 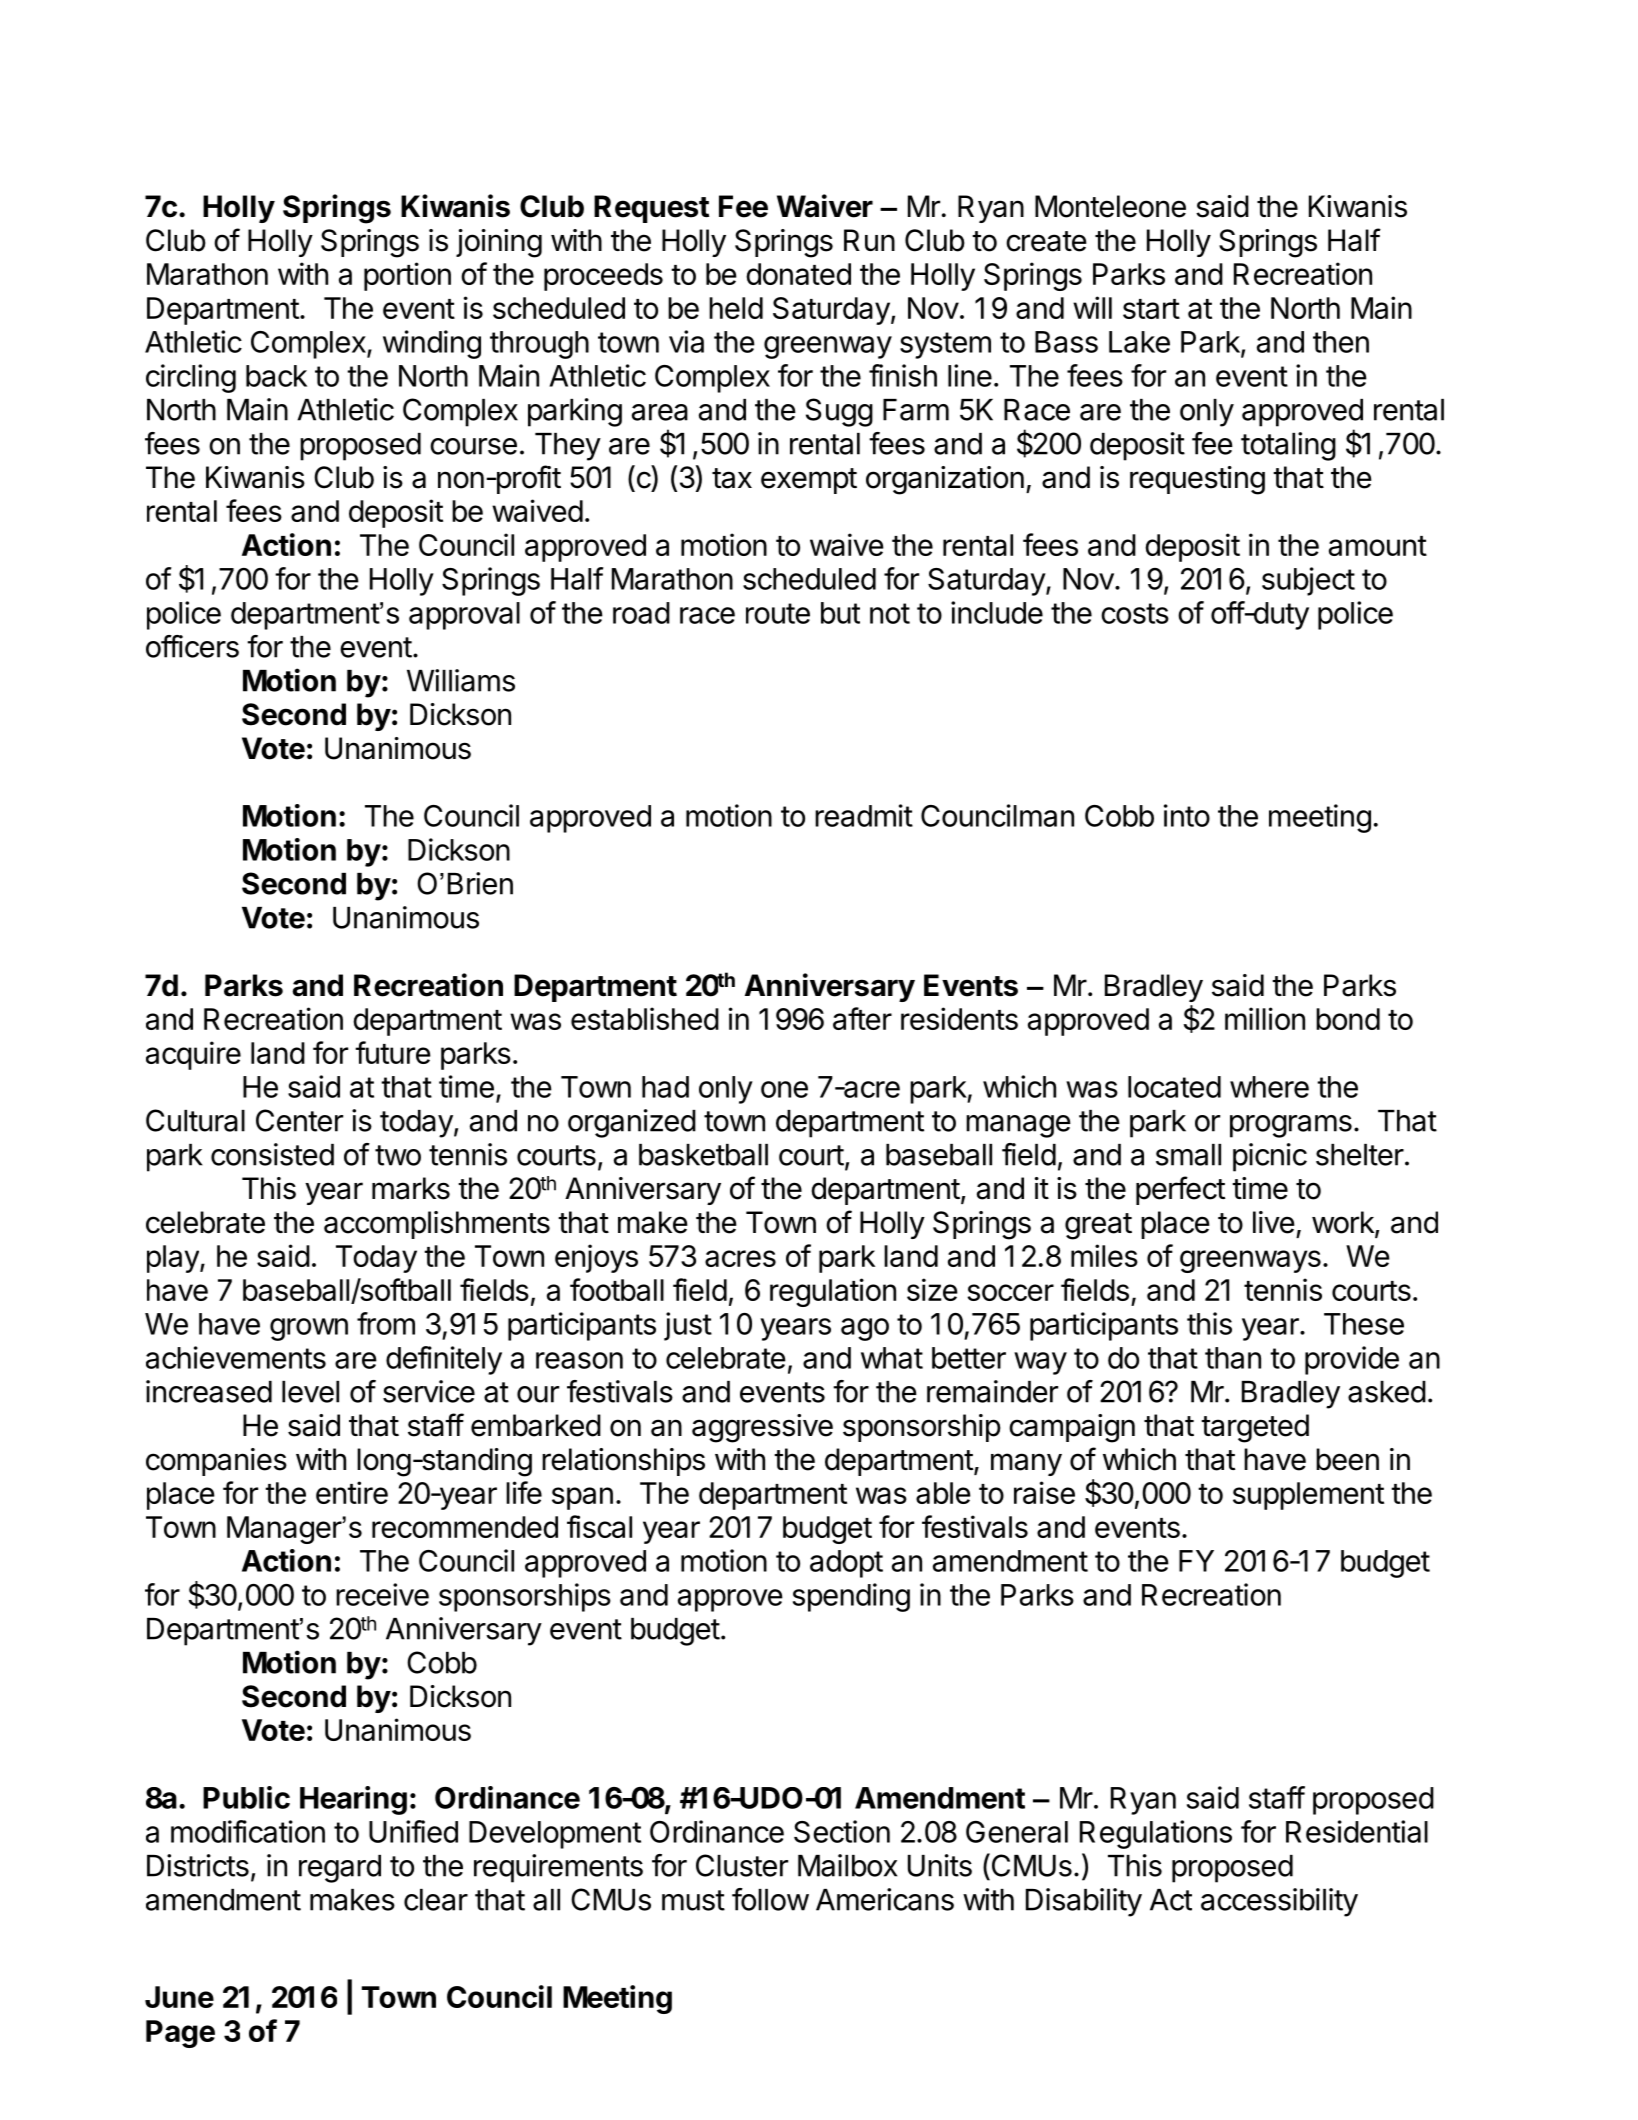 I want to click on picnic, so click(x=1270, y=1157).
